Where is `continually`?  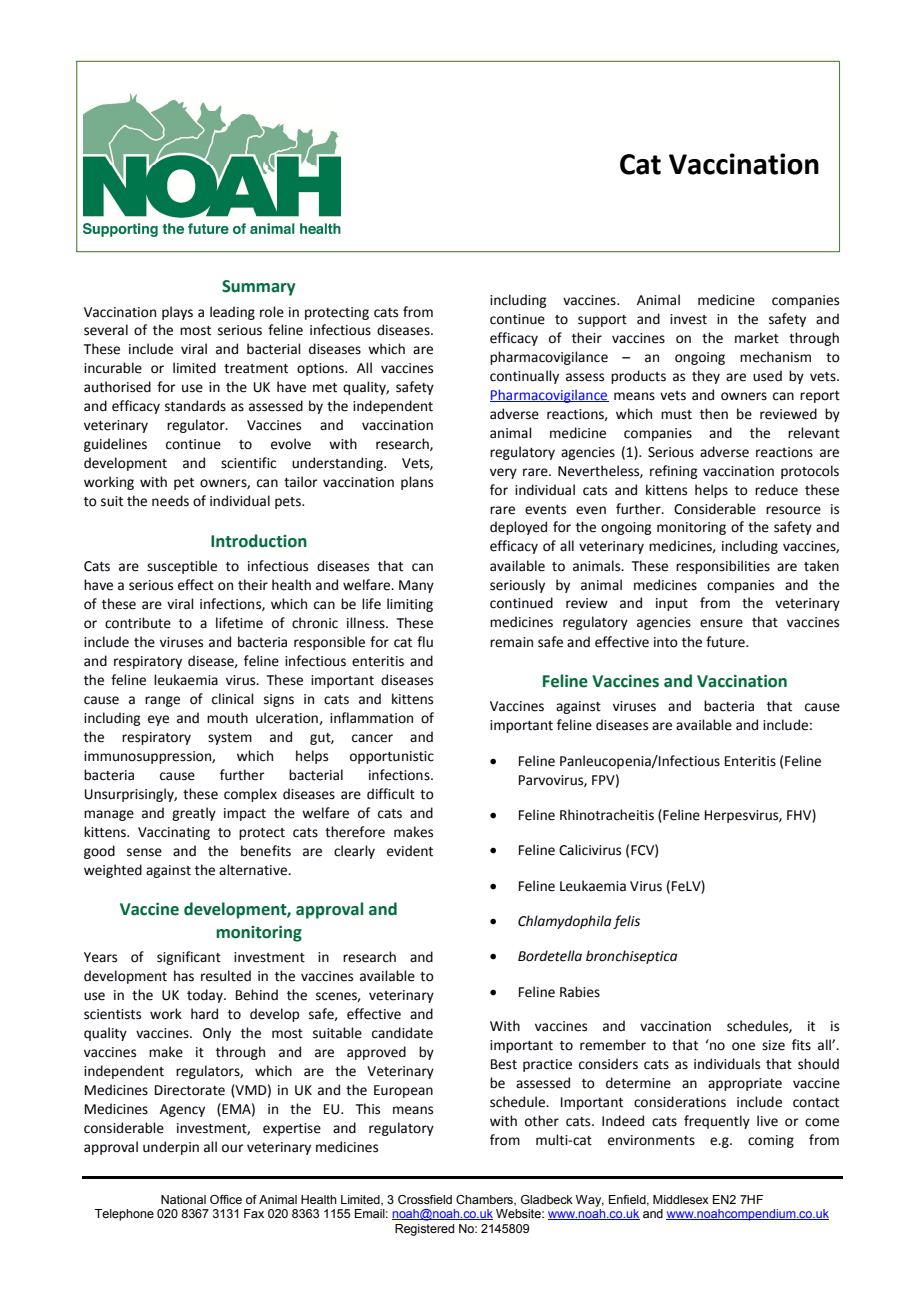
continually is located at coordinates (524, 377).
